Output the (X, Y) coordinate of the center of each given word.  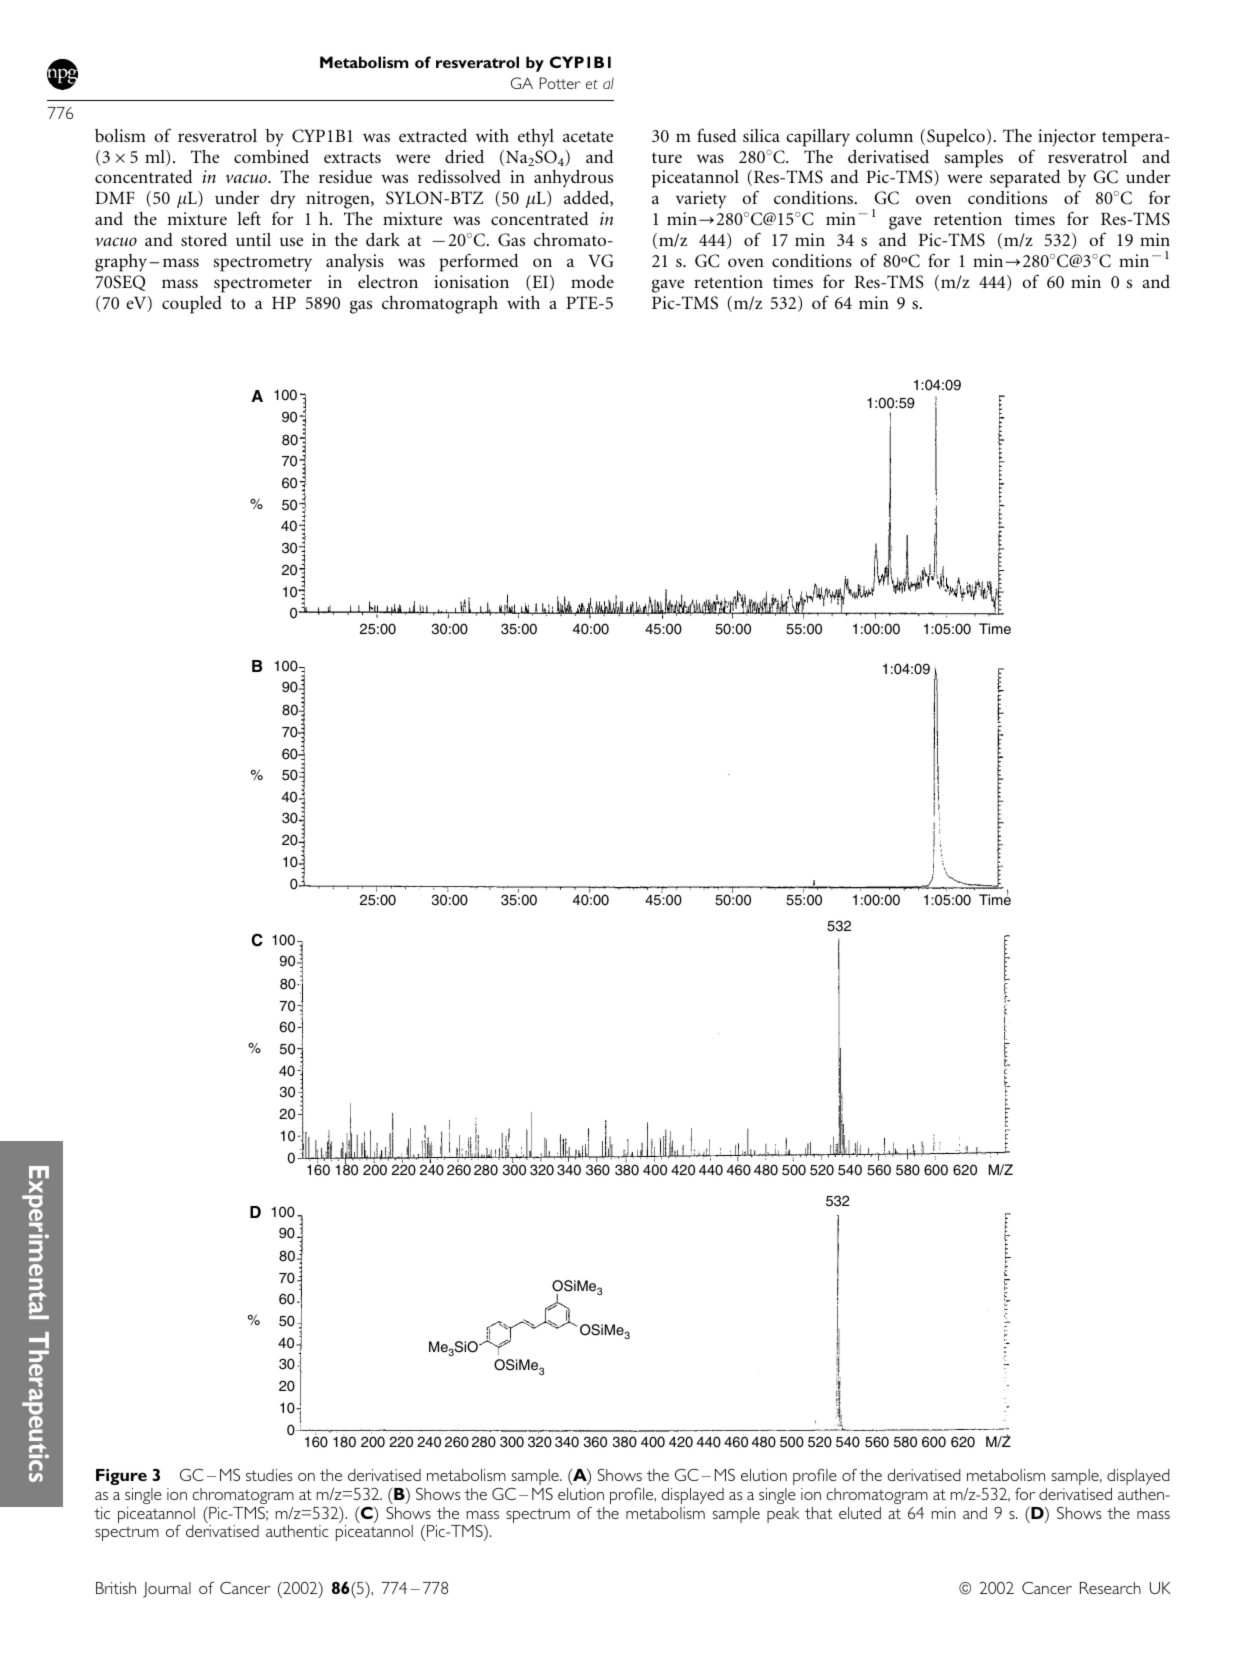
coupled (192, 305)
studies (269, 1475)
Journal (167, 1590)
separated (1025, 179)
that (819, 1513)
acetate (588, 137)
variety (701, 200)
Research (1110, 1588)
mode (592, 281)
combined (271, 156)
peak (783, 1515)
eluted (860, 1513)
